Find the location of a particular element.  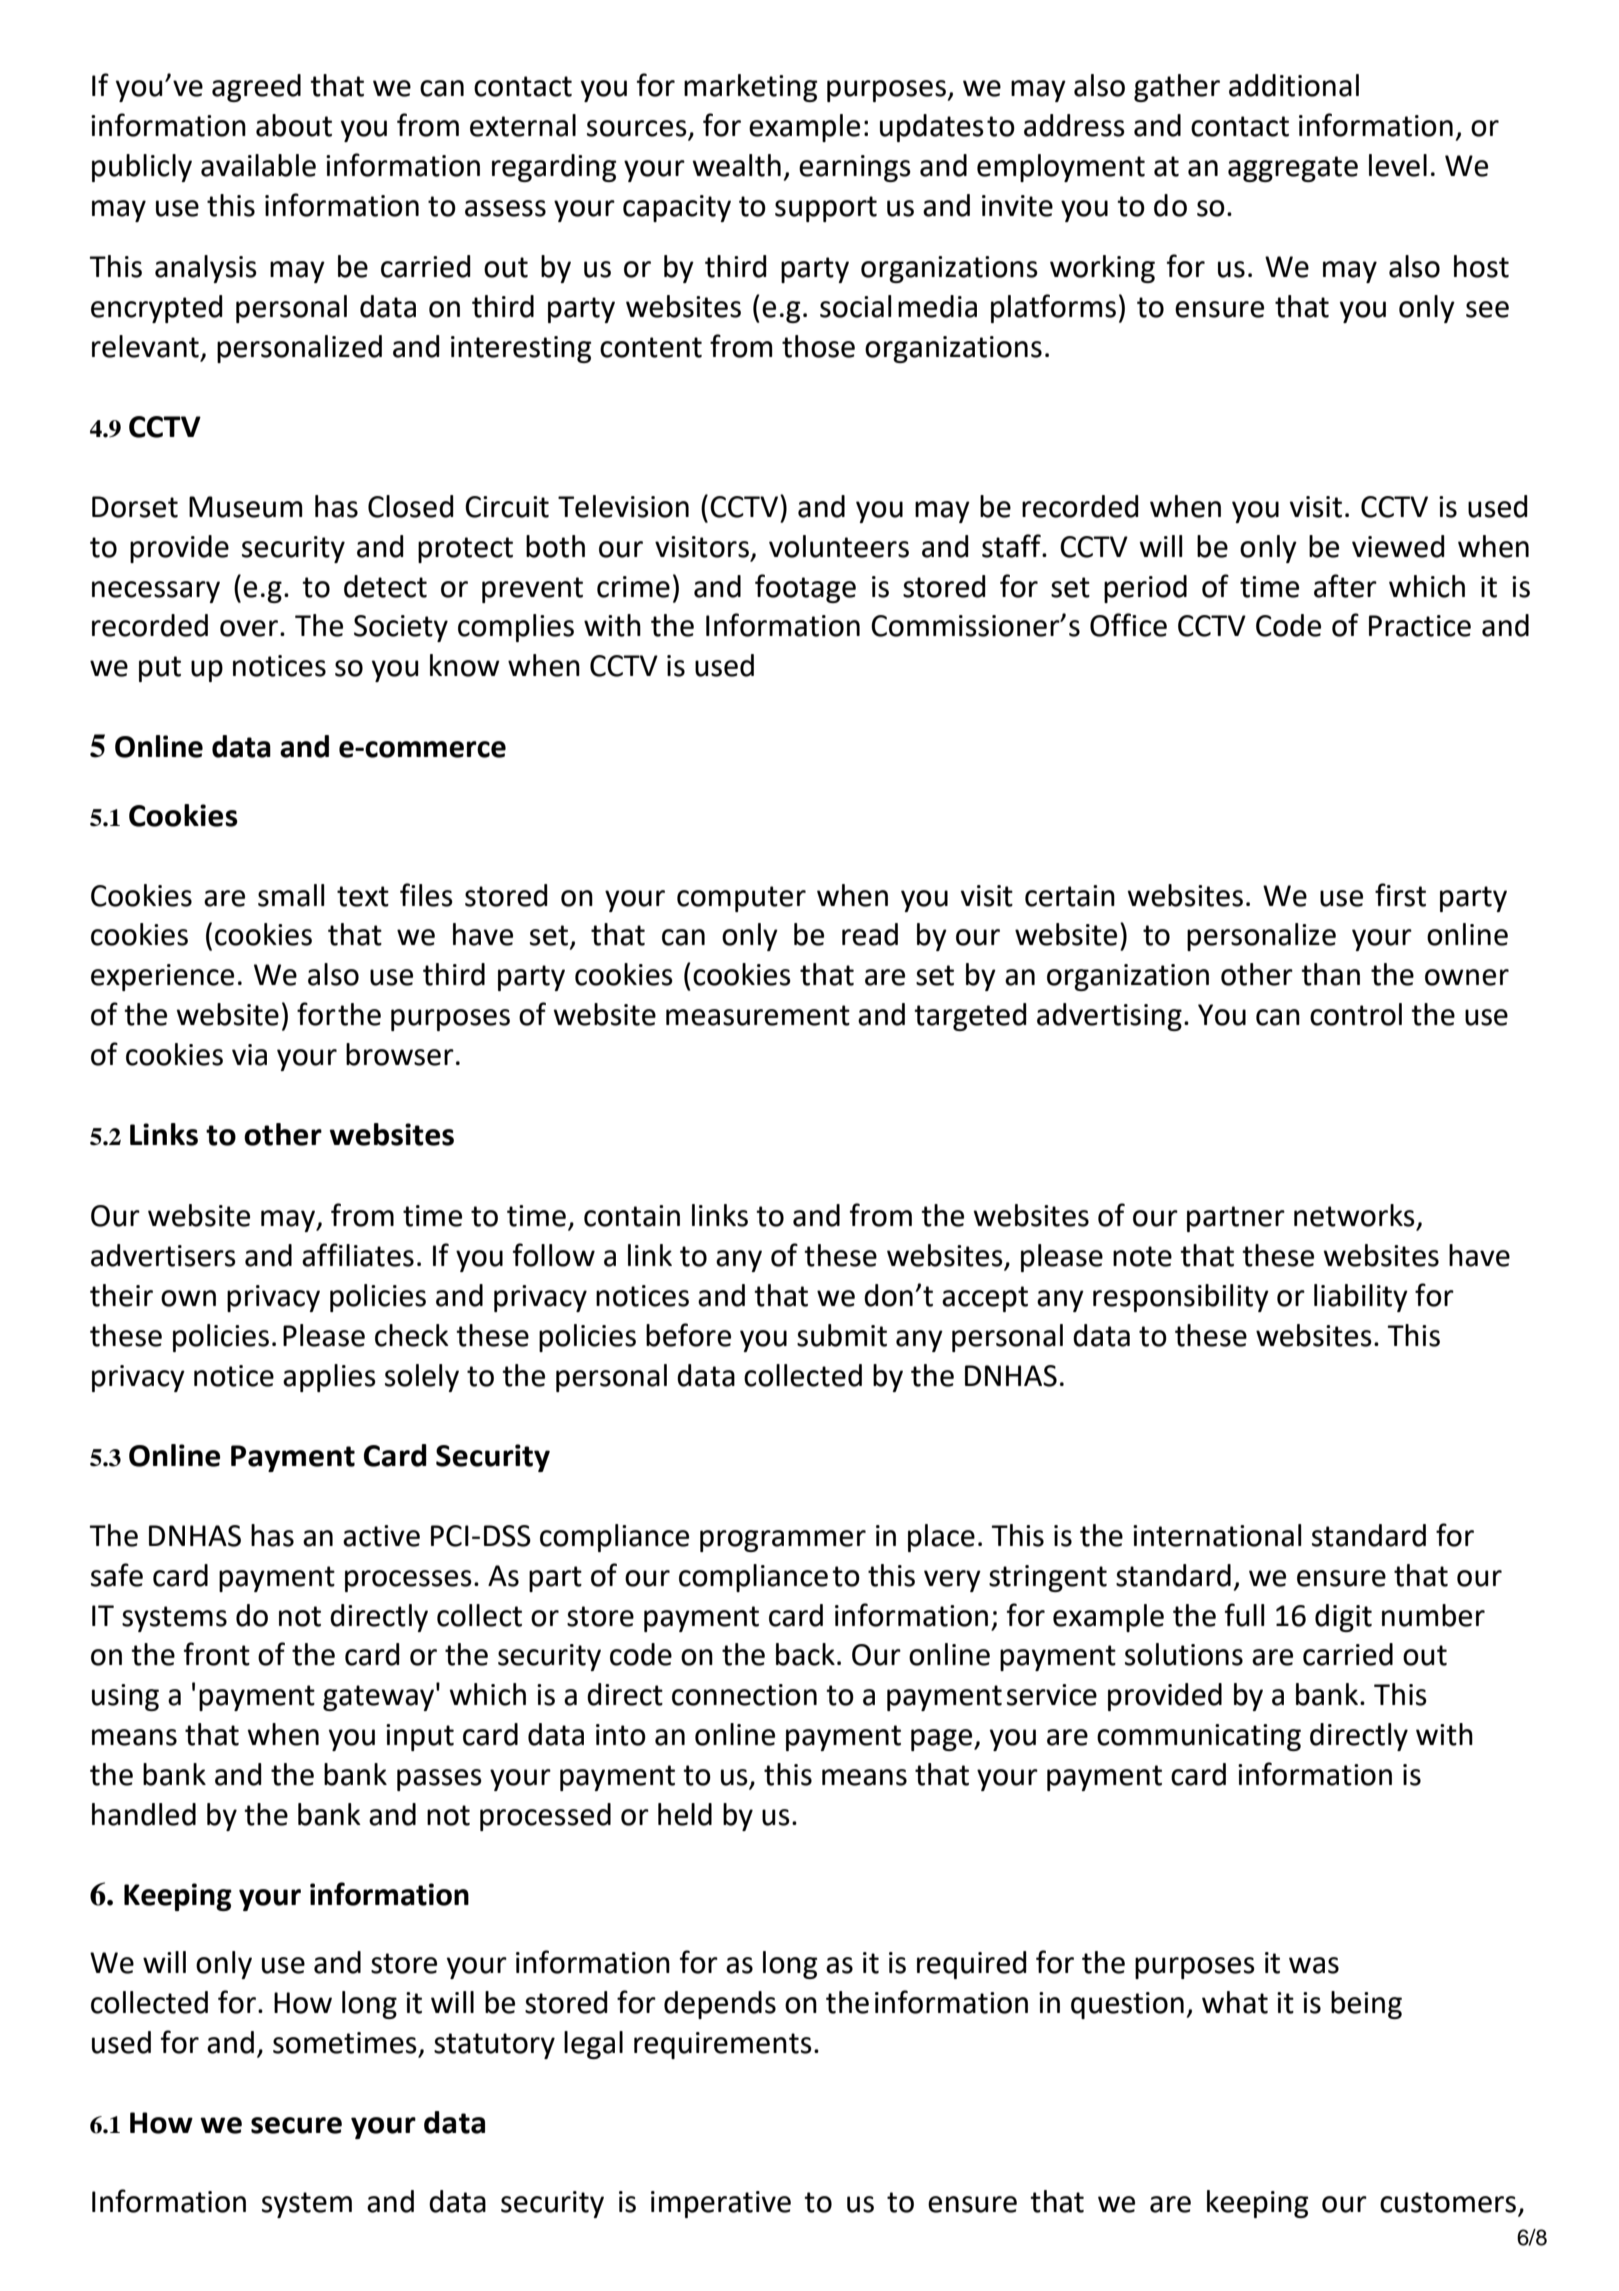

small is located at coordinates (291, 895).
